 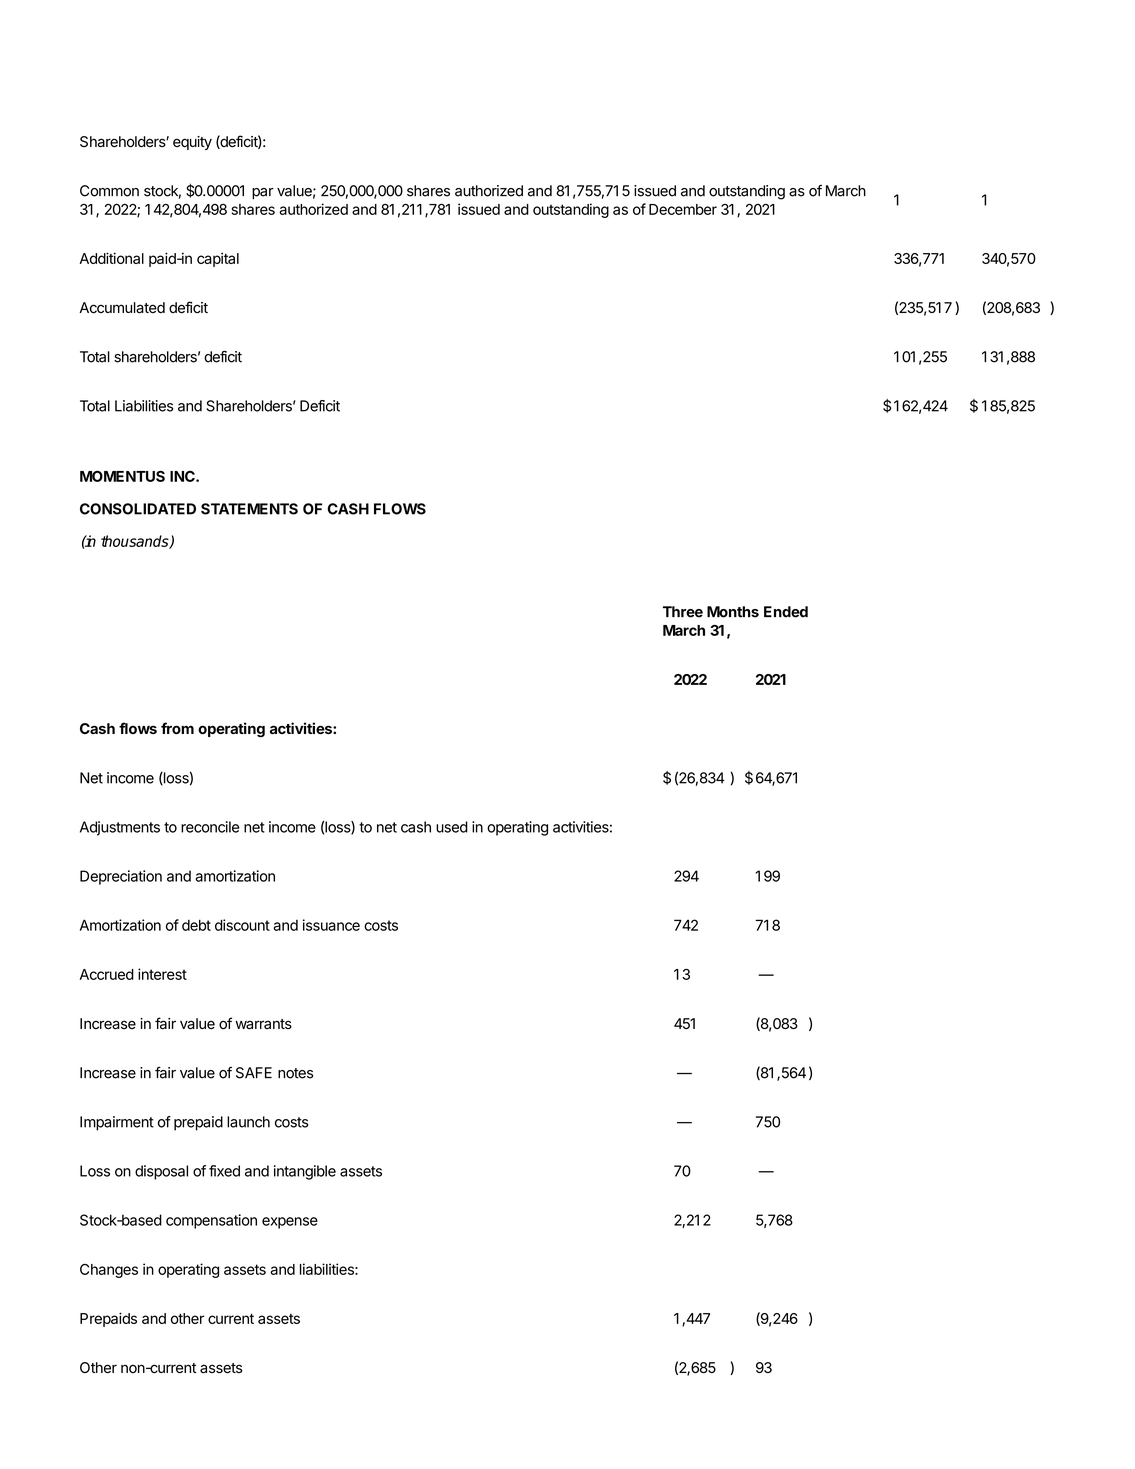 I want to click on expense, so click(x=290, y=1223).
